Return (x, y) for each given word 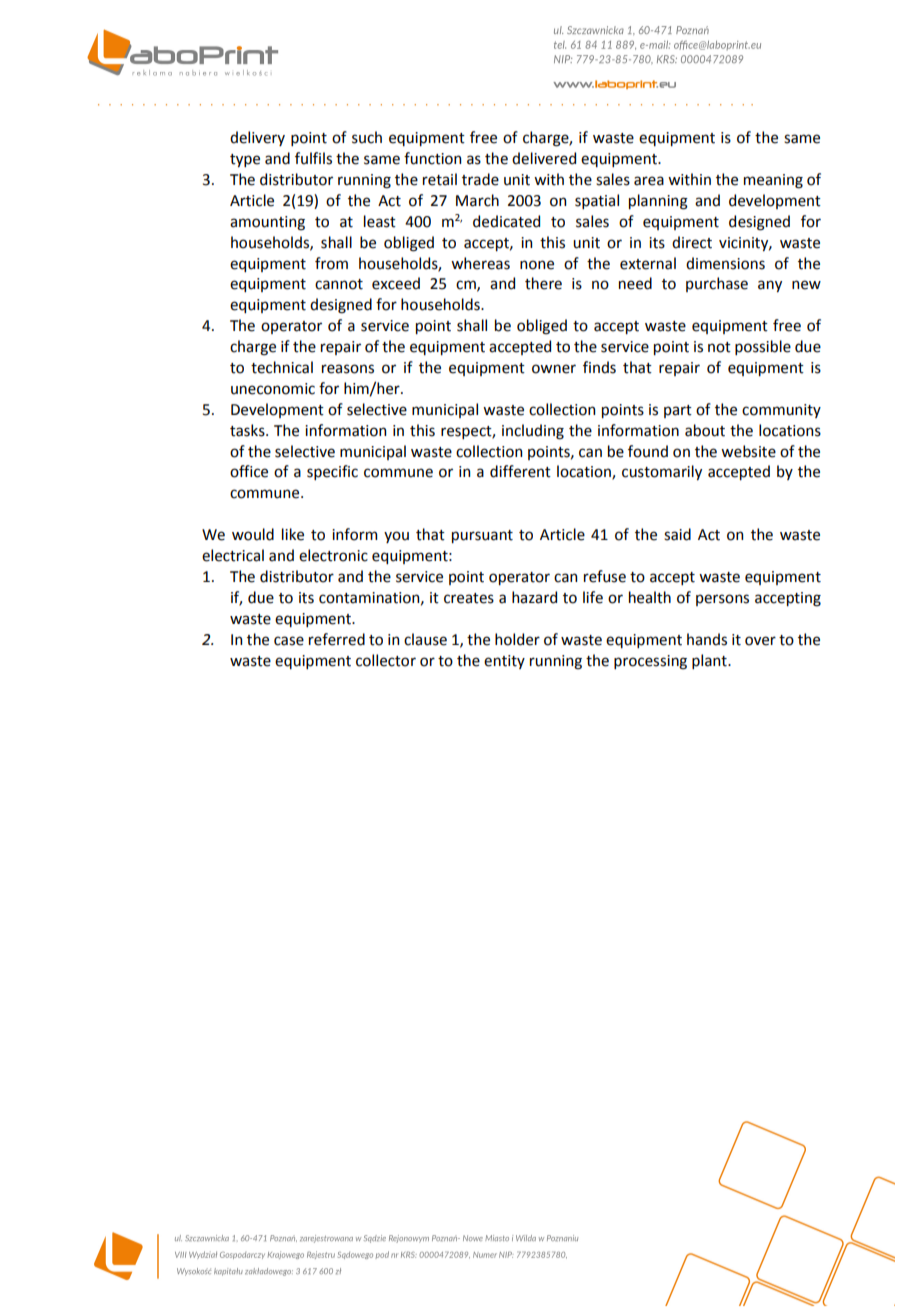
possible (763, 347)
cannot (339, 284)
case (289, 641)
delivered (544, 158)
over (760, 641)
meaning (773, 181)
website (748, 451)
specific (332, 472)
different (520, 471)
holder (517, 639)
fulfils (313, 158)
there (543, 283)
